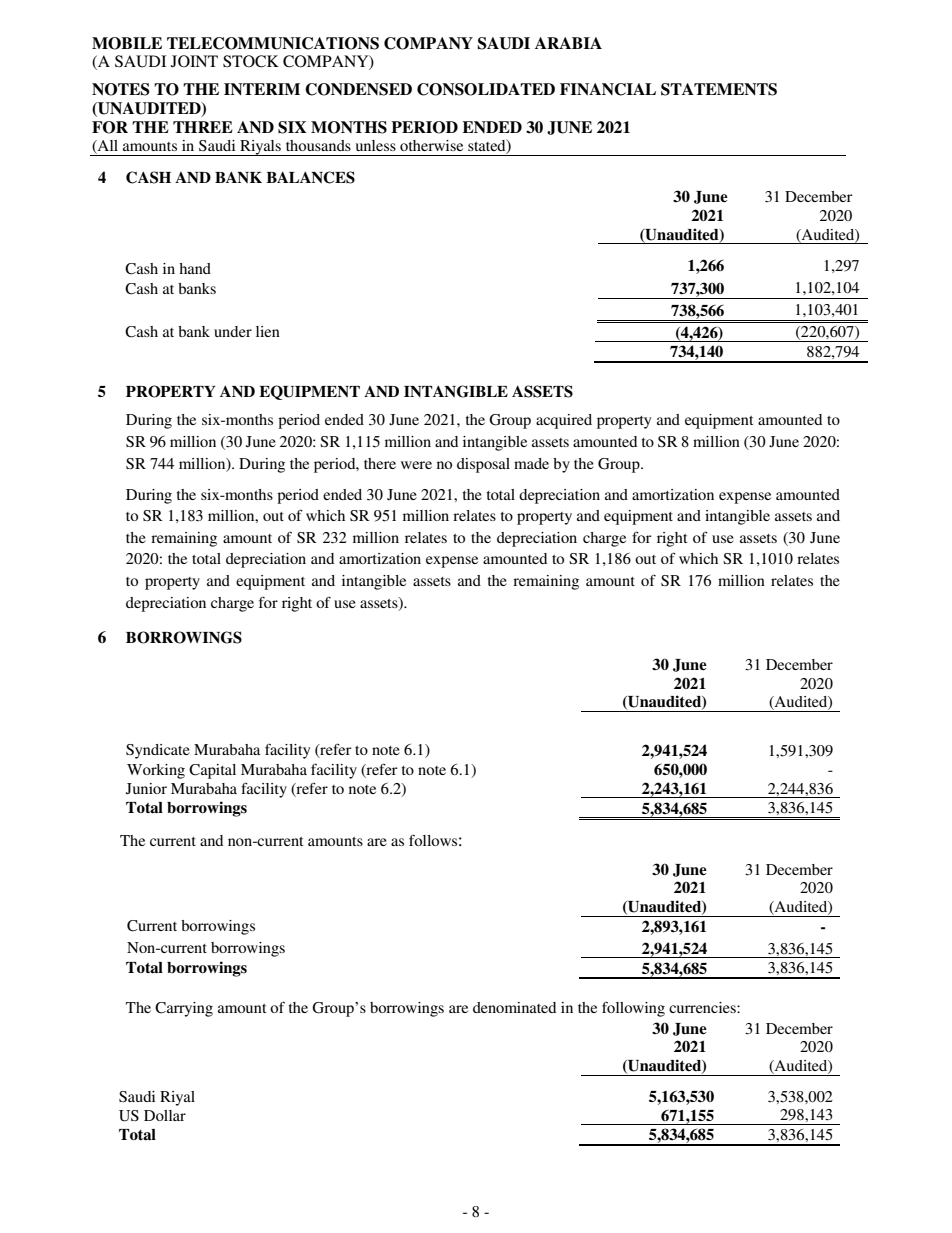  Describe the element at coordinates (165, 1115) in the page. I see `Dollar` at that location.
